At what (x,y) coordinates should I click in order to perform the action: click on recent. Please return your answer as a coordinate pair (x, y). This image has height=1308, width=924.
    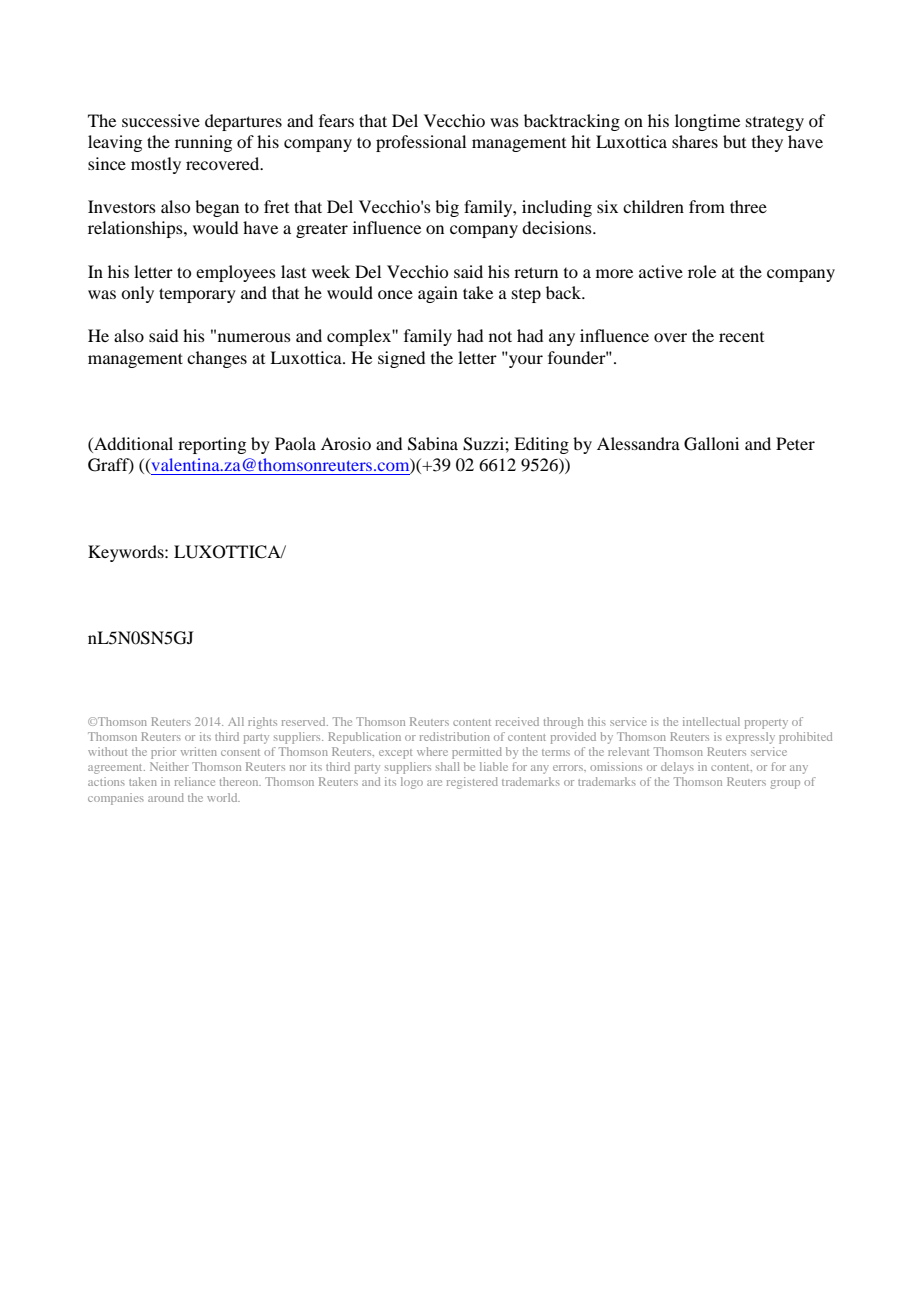
    Looking at the image, I should click on (741, 337).
